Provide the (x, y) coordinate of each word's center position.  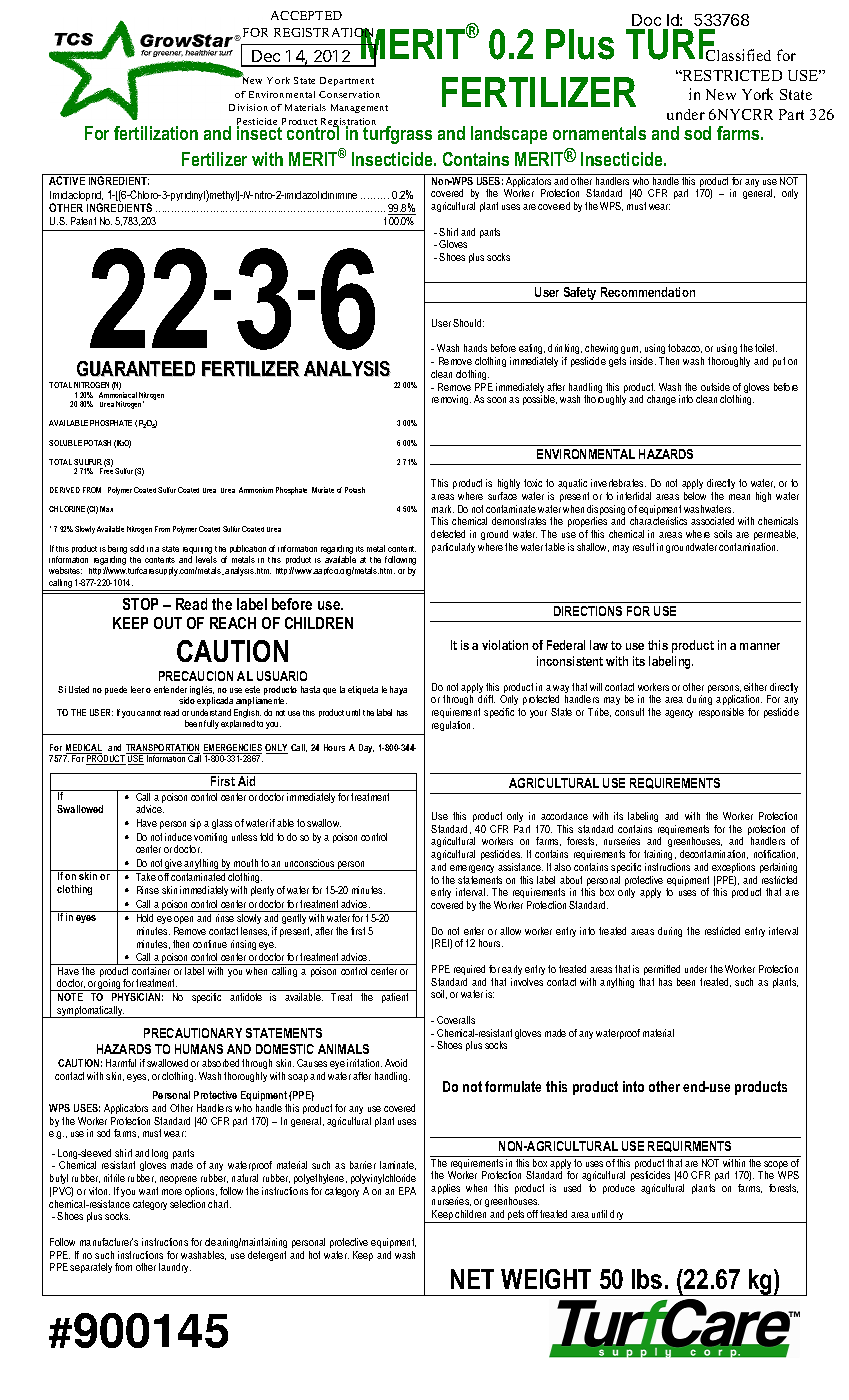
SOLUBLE (65, 443)
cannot (149, 713)
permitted (662, 970)
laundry (175, 1268)
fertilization (156, 133)
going (110, 985)
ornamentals (599, 133)
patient (395, 998)
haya (398, 690)
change (661, 400)
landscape (509, 135)
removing (451, 400)
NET (472, 1279)
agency (679, 714)
